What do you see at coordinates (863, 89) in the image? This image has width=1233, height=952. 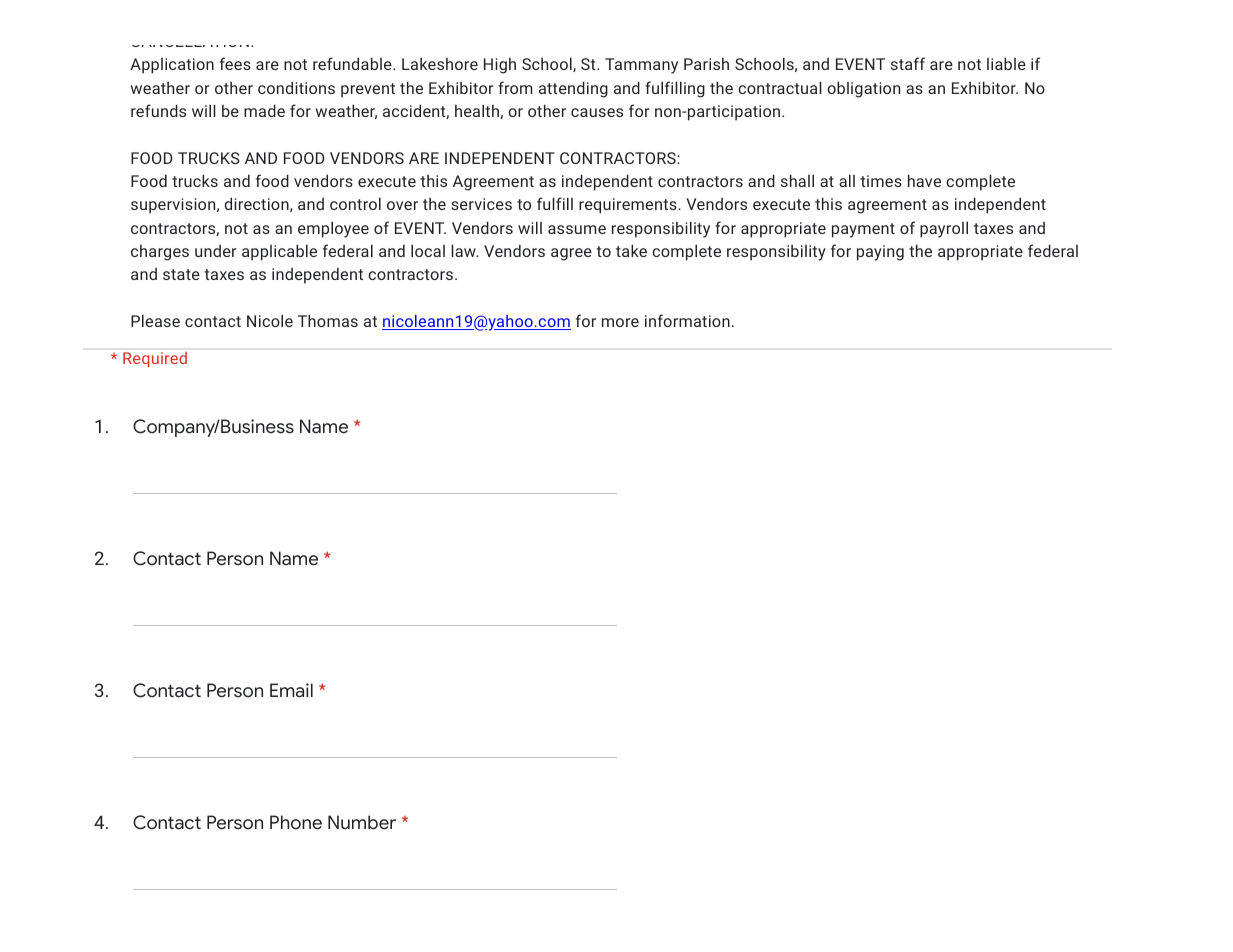 I see `obligation` at bounding box center [863, 89].
